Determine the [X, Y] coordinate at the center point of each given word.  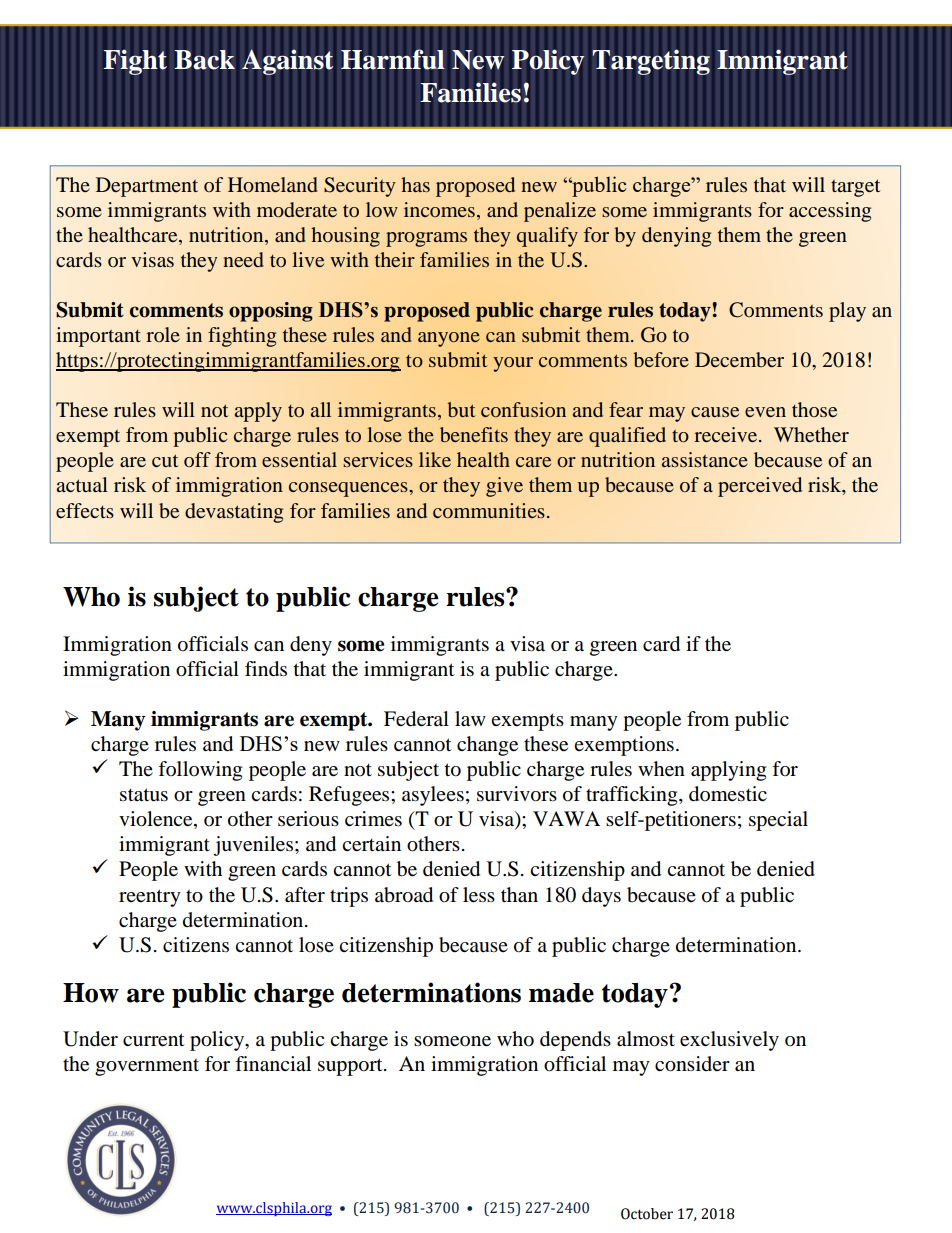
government [147, 1067]
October [647, 1214]
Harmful [393, 59]
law [470, 719]
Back [205, 60]
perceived [760, 487]
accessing [830, 212]
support [351, 1067]
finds [266, 669]
